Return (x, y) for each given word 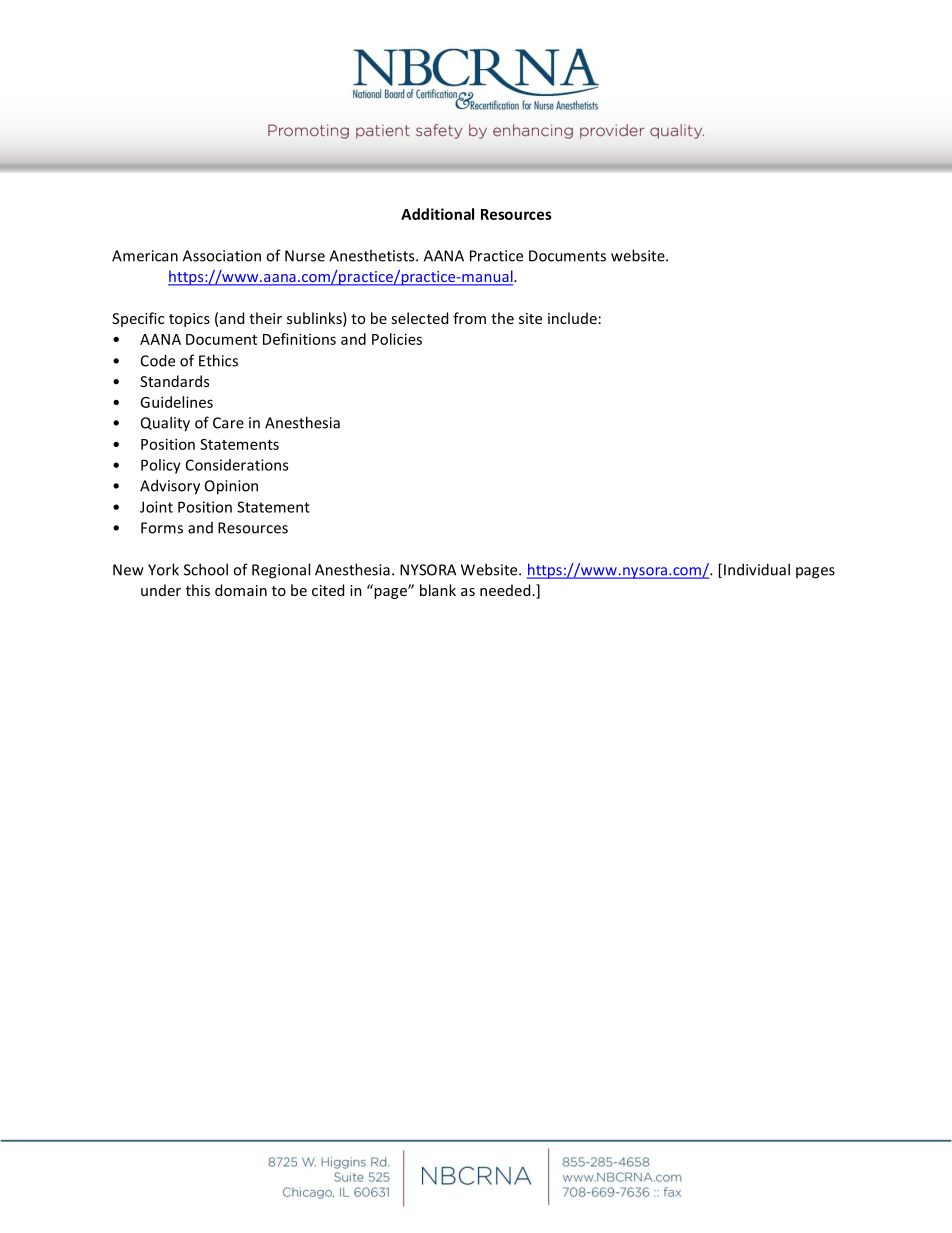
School (206, 569)
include (572, 318)
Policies (397, 339)
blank (438, 590)
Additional (437, 214)
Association (222, 256)
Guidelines (176, 402)
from (469, 318)
